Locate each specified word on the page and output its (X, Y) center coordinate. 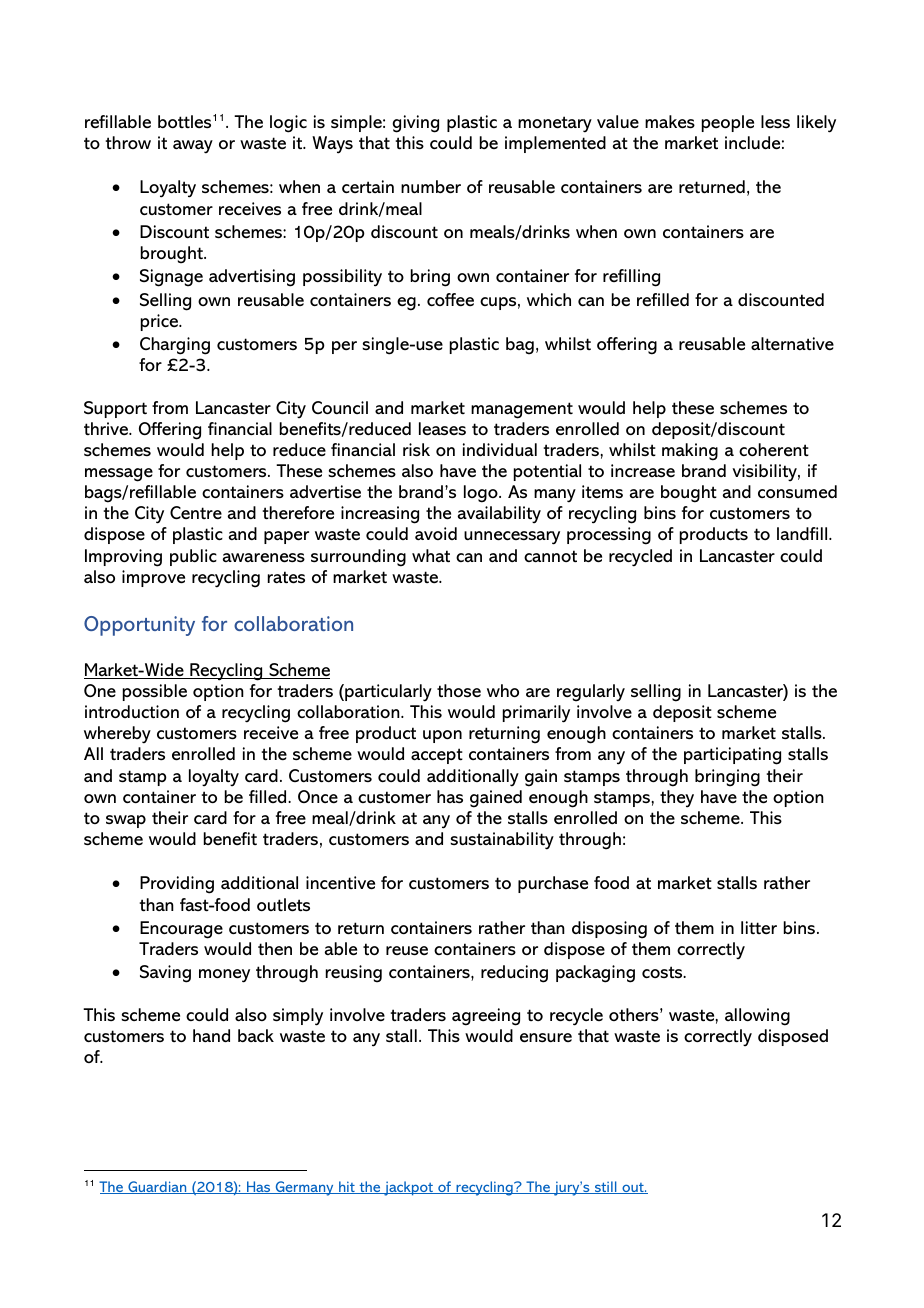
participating (732, 756)
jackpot (408, 1188)
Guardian (157, 1187)
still (606, 1187)
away (193, 147)
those (459, 691)
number (431, 187)
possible (155, 692)
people (728, 123)
